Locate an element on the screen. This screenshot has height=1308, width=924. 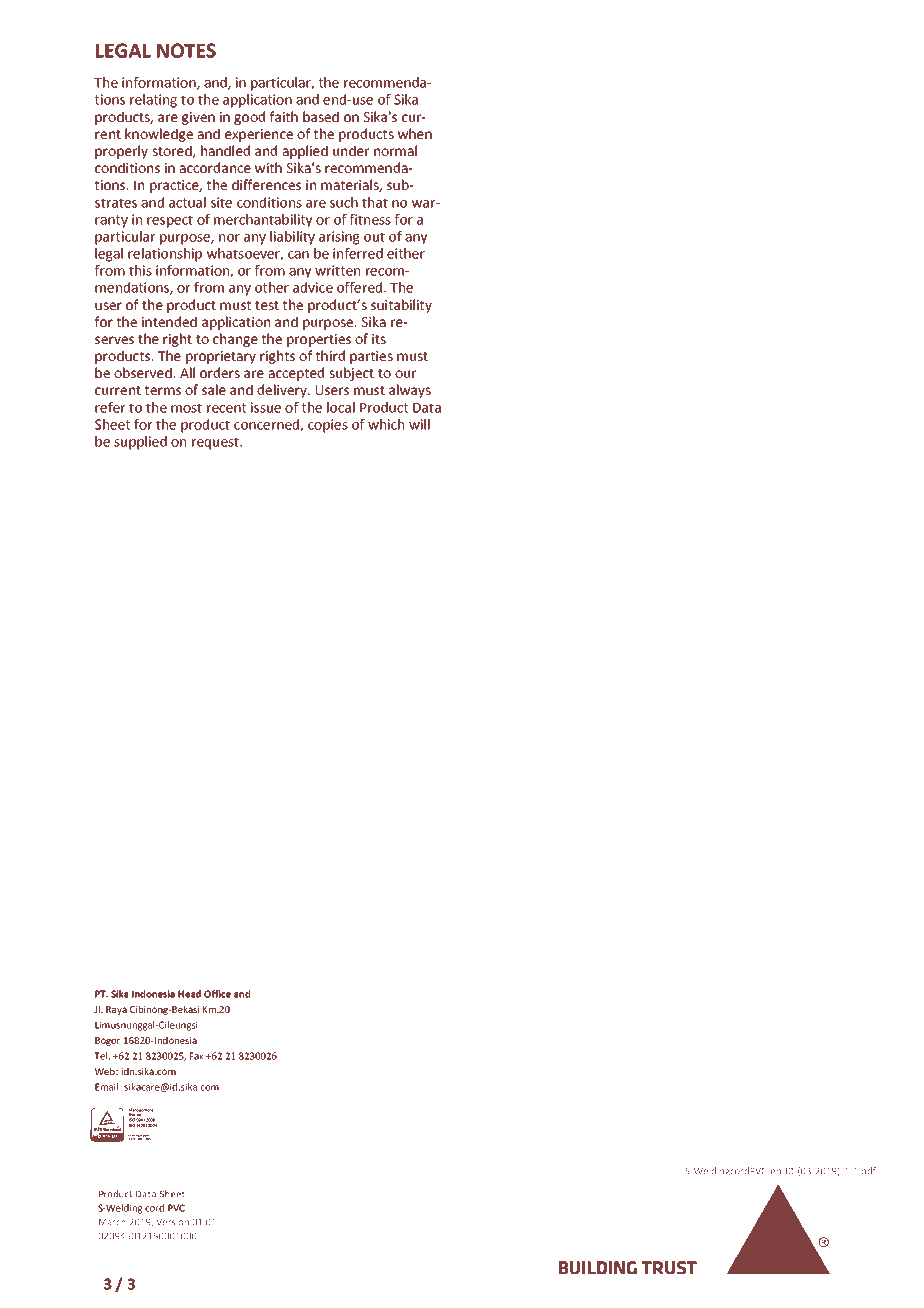
Fax is located at coordinates (197, 1056).
